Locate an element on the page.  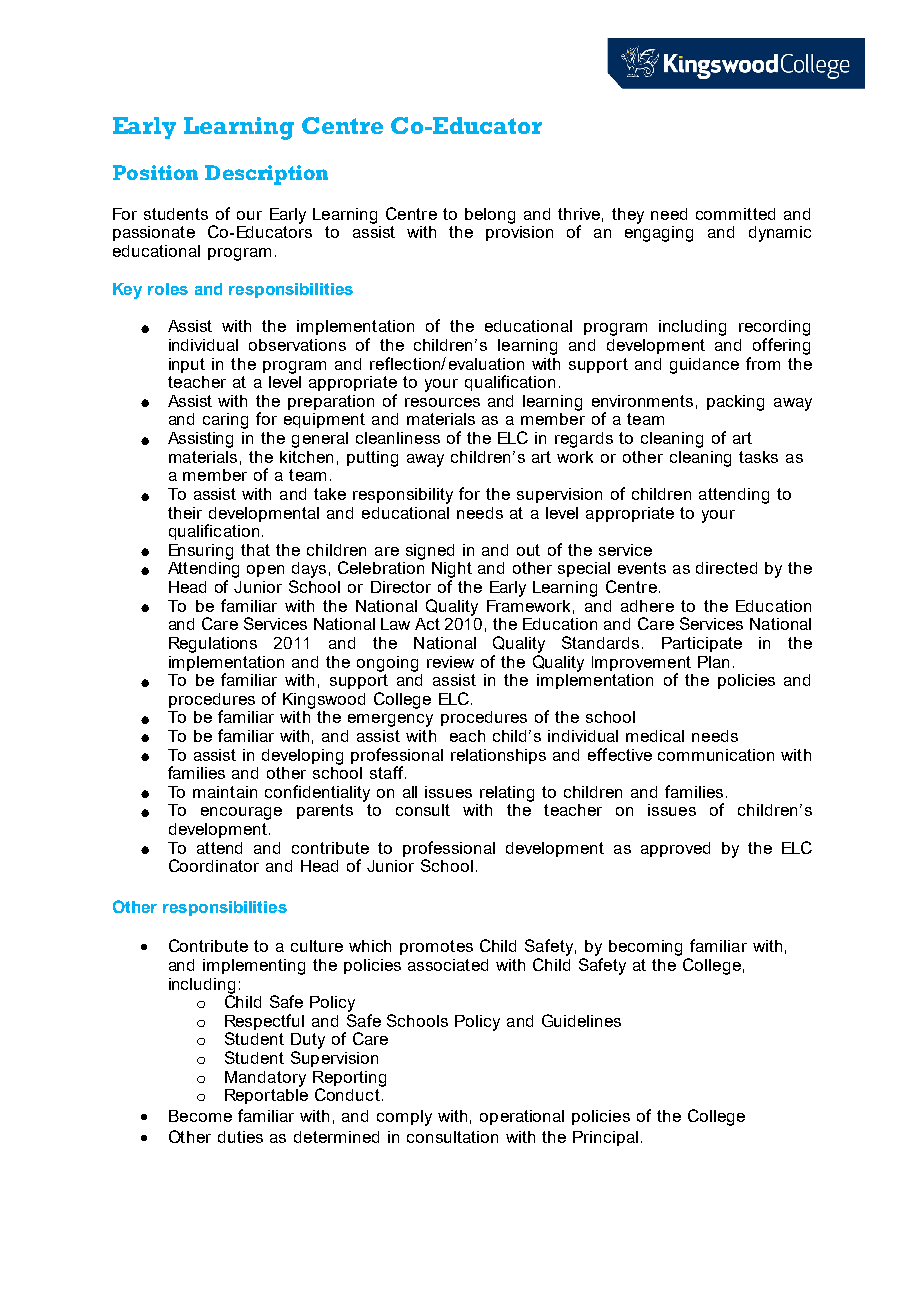
maintain is located at coordinates (225, 792).
